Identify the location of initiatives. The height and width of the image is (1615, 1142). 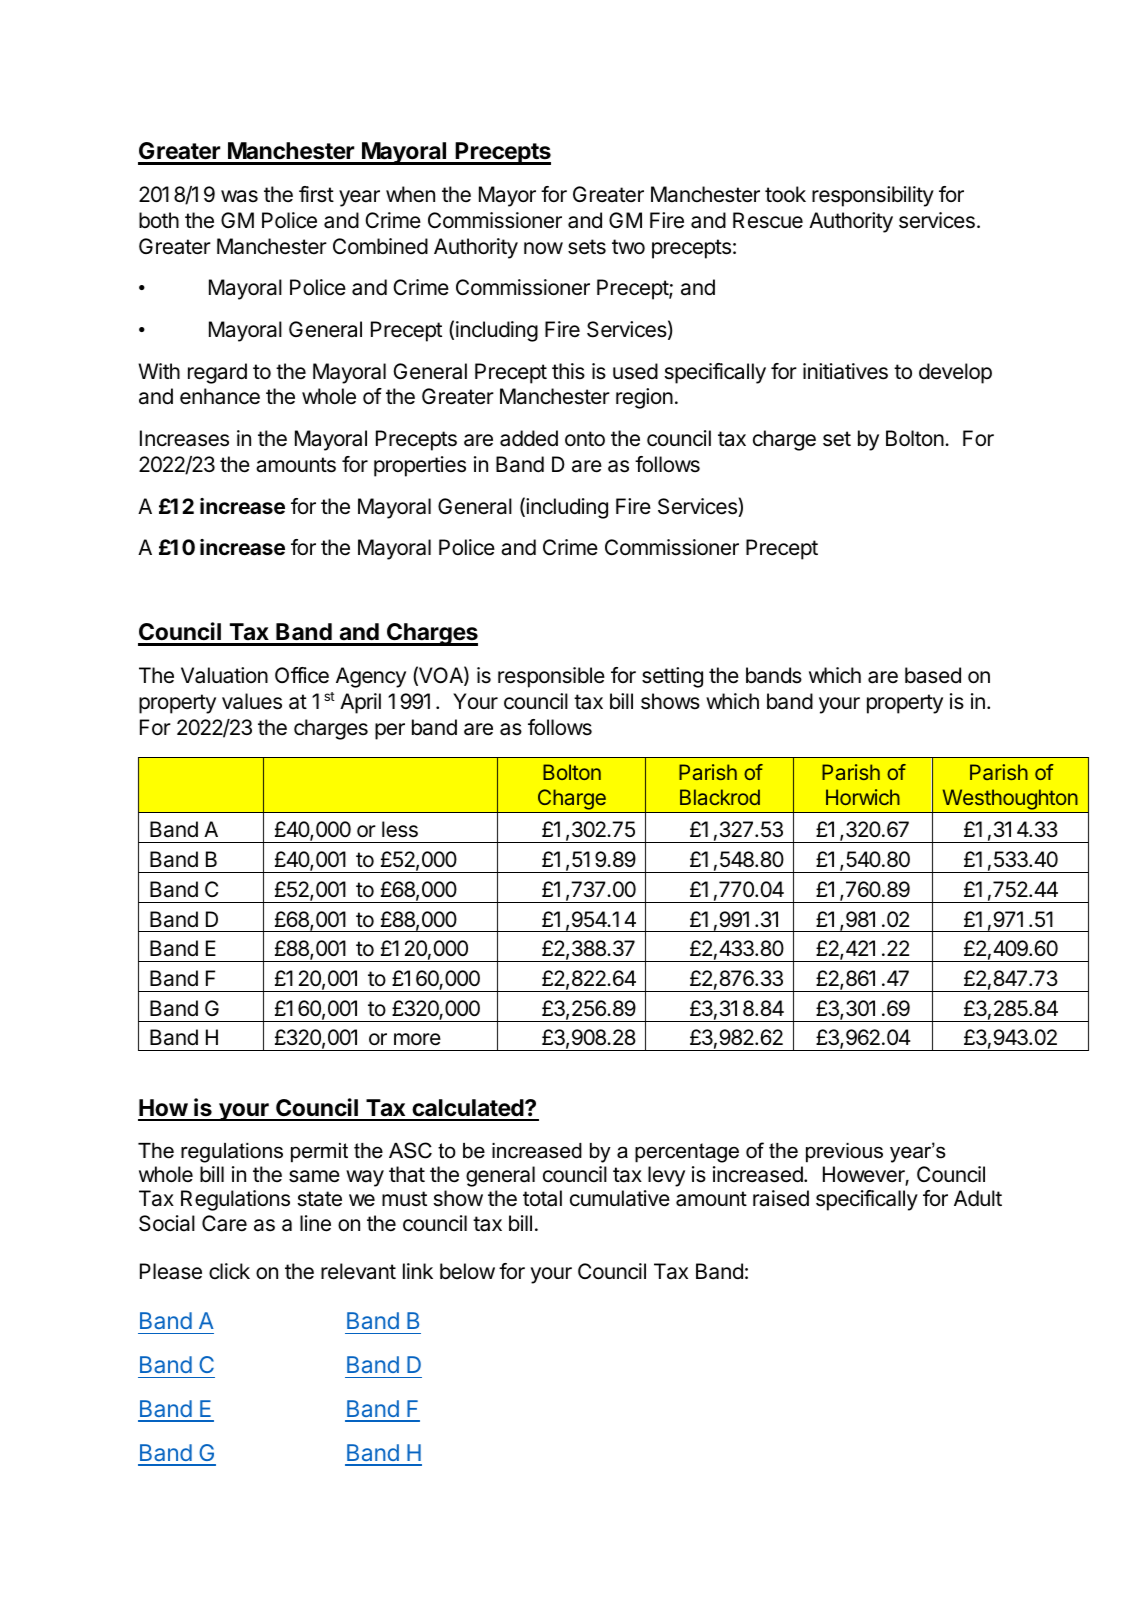
(845, 371).
